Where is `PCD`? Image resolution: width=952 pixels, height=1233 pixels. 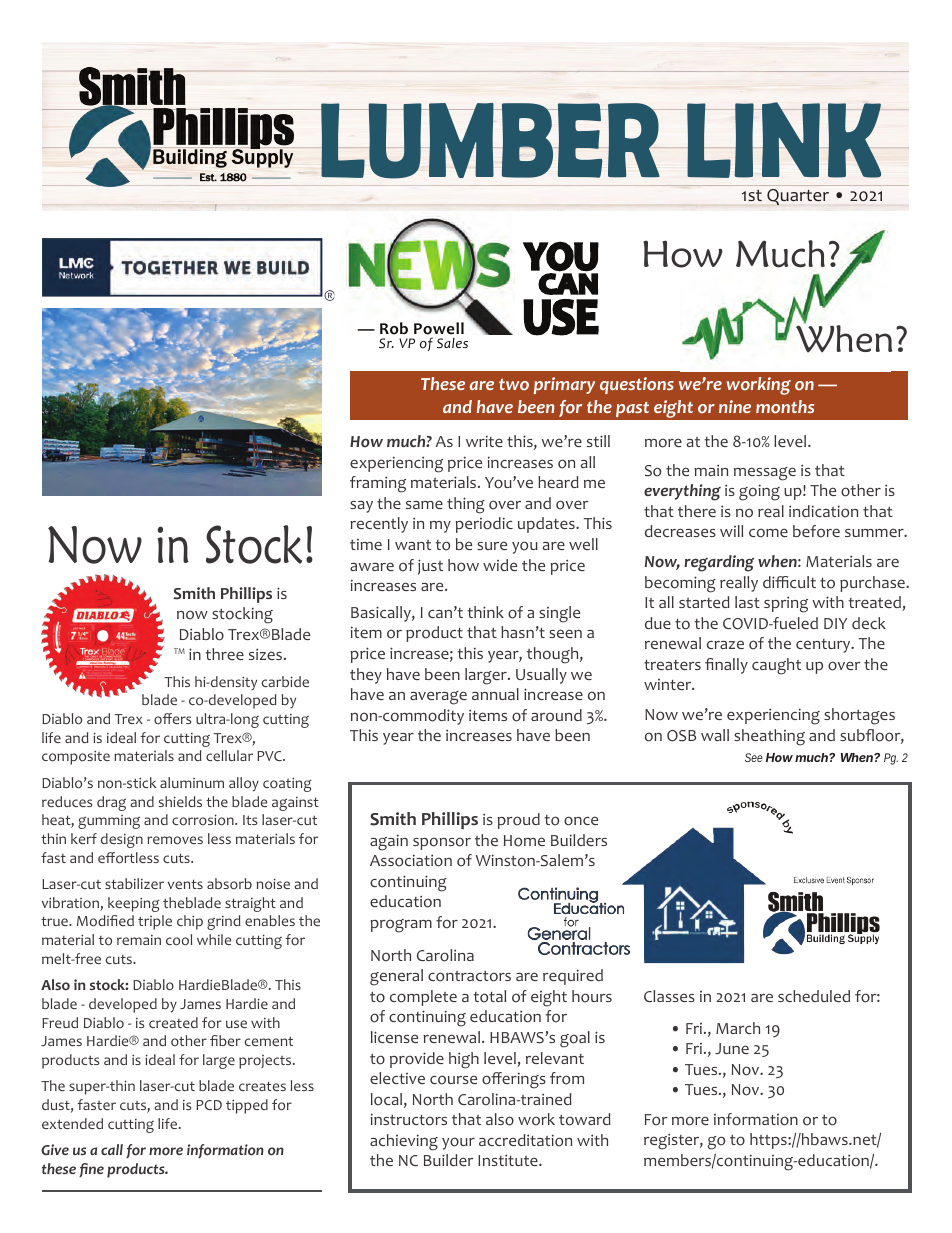
PCD is located at coordinates (209, 1105).
